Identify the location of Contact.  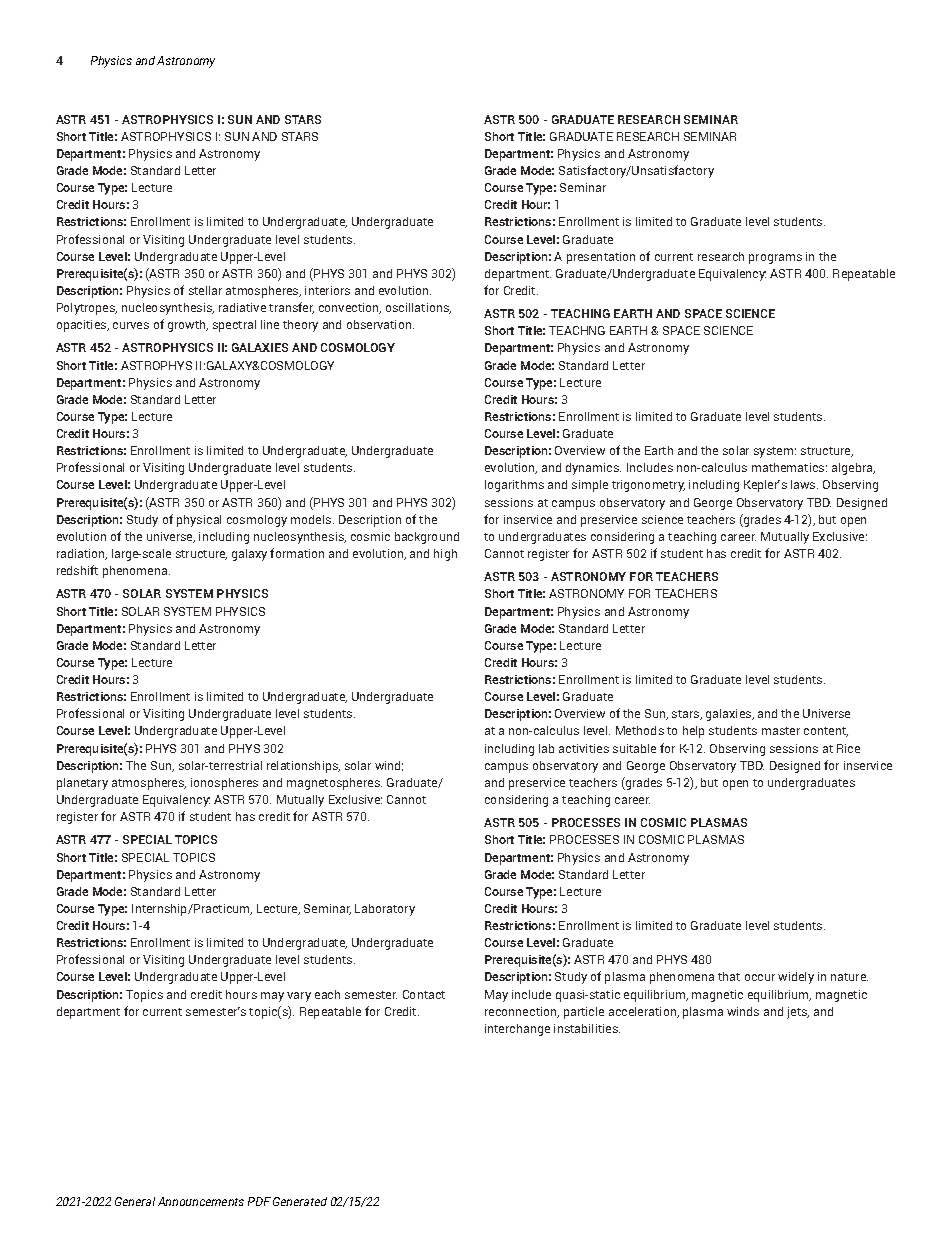
(424, 994).
